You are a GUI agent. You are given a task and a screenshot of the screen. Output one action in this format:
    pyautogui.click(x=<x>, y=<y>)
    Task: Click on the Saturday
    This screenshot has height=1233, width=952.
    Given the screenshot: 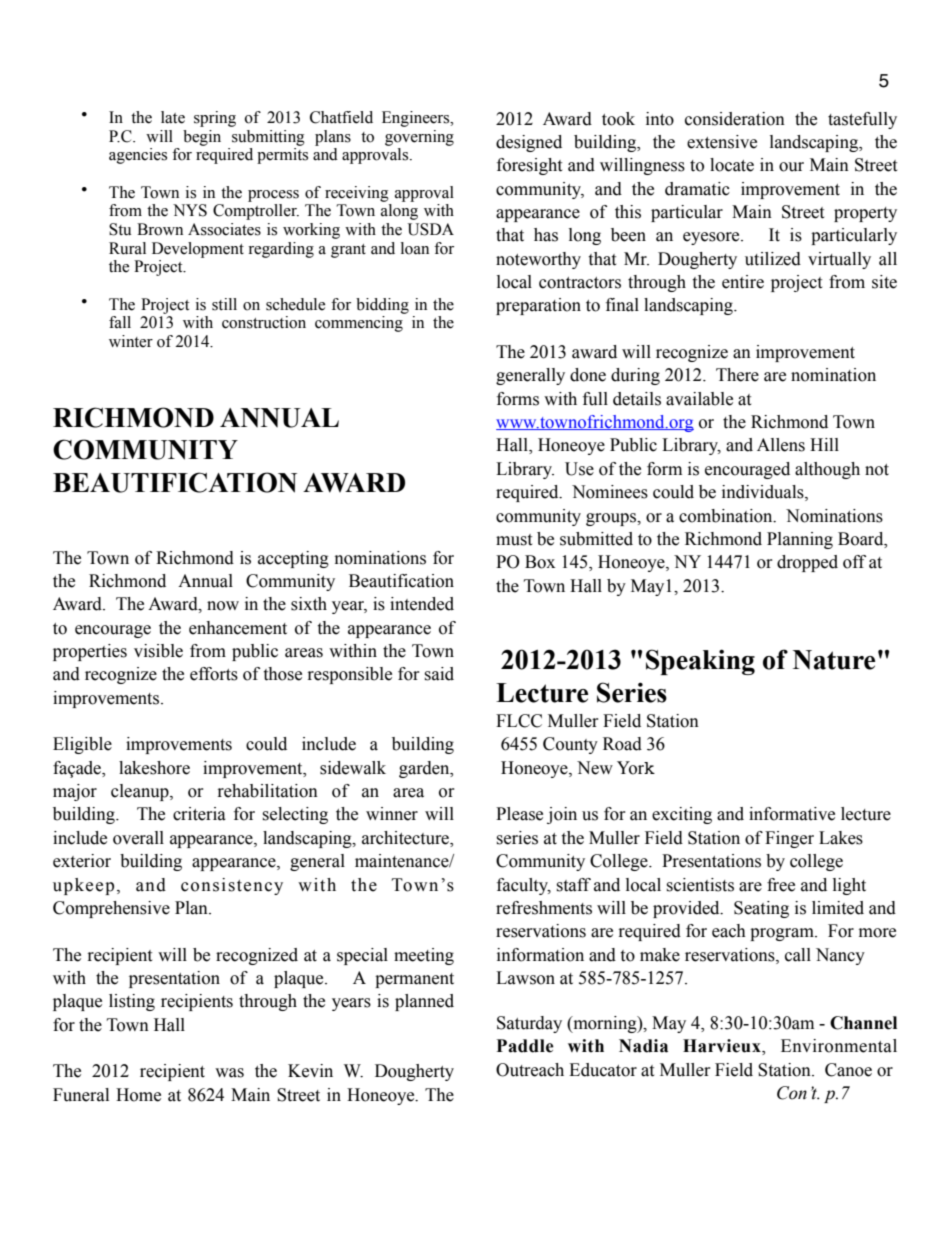 What is the action you would take?
    pyautogui.click(x=529, y=1024)
